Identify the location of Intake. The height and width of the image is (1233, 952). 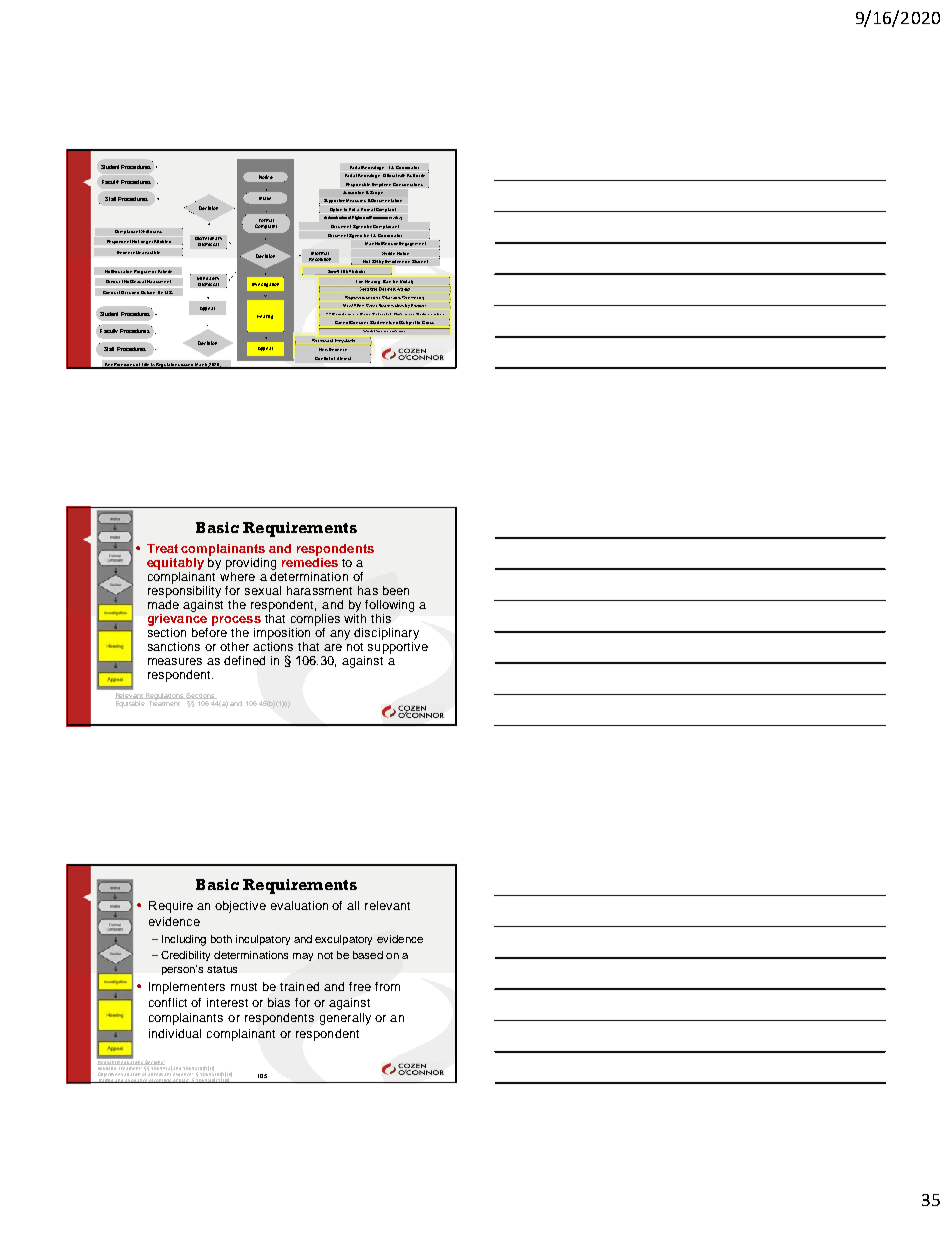
(265, 198).
